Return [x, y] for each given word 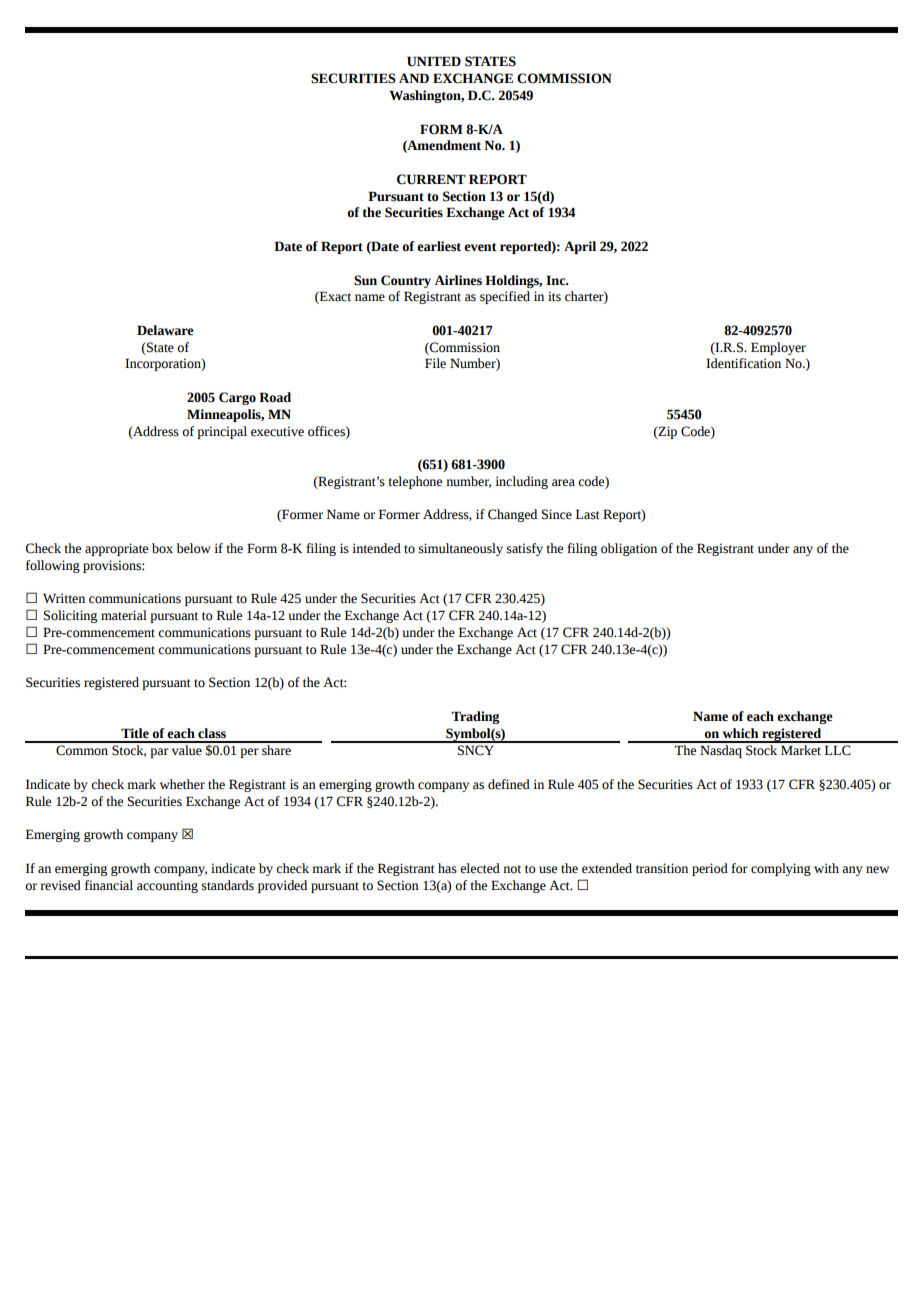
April [580, 247]
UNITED [434, 61]
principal [222, 432]
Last [588, 514]
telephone [415, 482]
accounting [167, 886]
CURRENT [431, 179]
